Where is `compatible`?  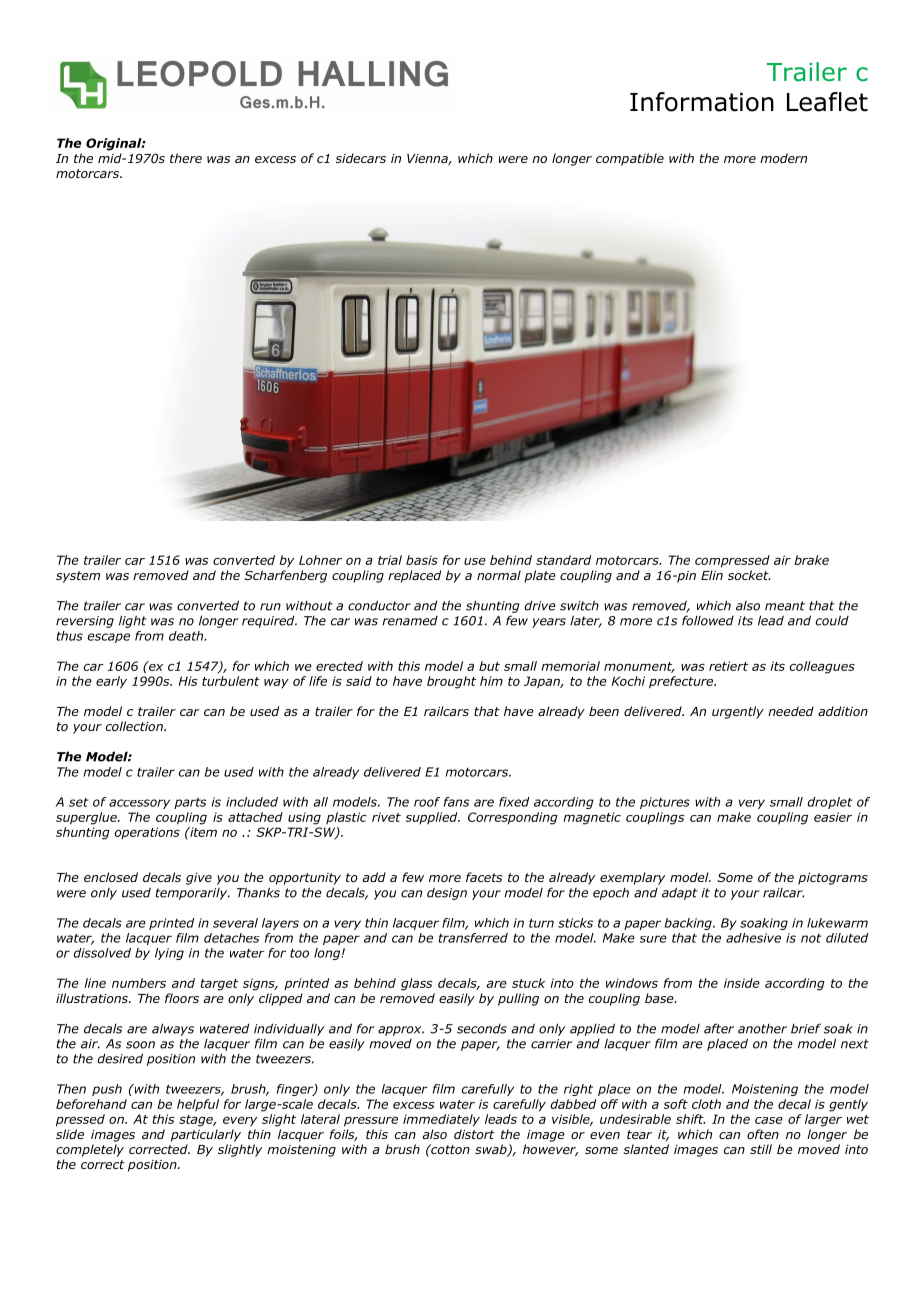 compatible is located at coordinates (630, 159).
